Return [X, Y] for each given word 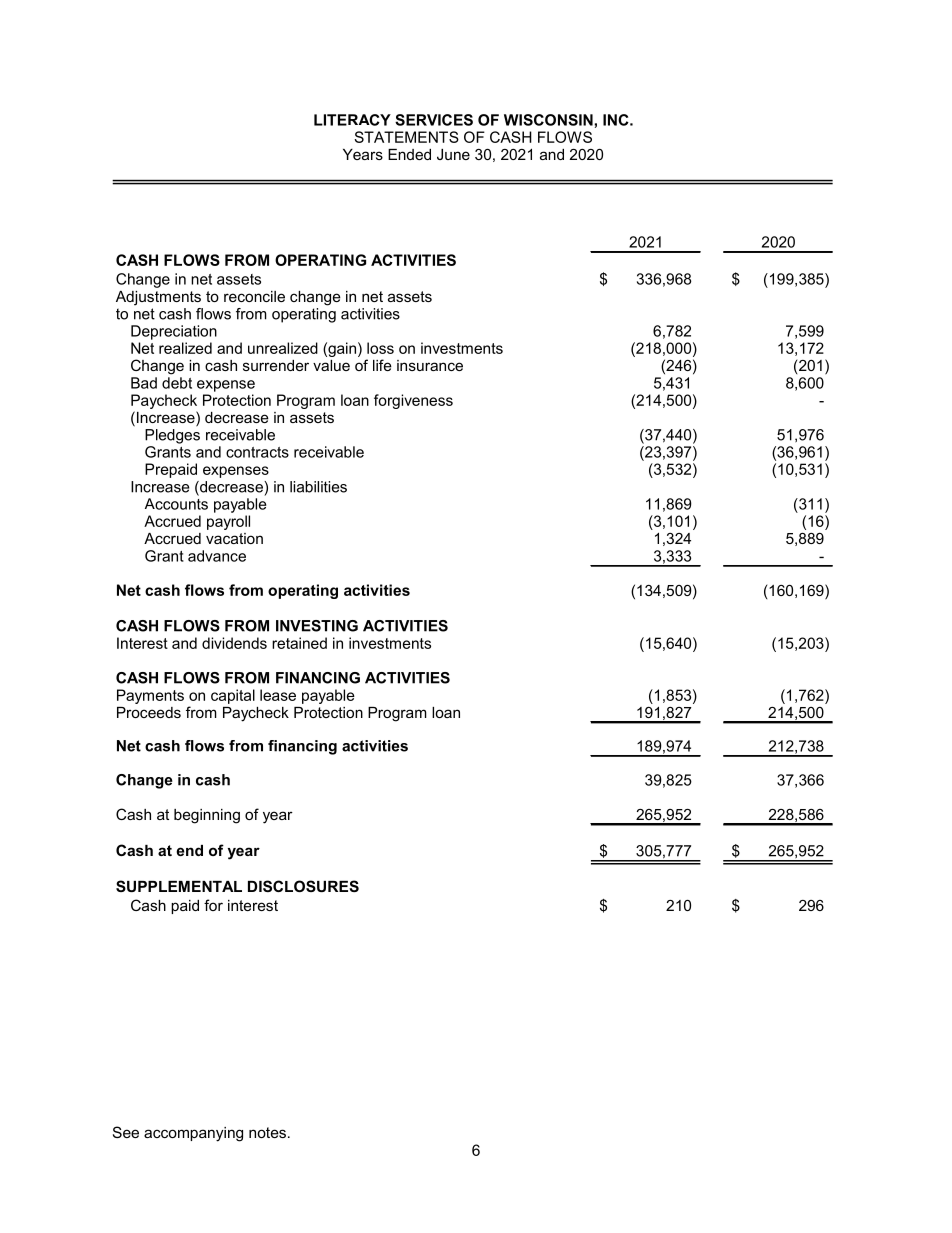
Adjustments [158, 298]
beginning [207, 816]
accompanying [193, 1134]
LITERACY [352, 120]
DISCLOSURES [303, 886]
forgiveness [413, 401]
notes [267, 1132]
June [453, 154]
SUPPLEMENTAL [179, 886]
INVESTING [317, 626]
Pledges [172, 436]
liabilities [318, 487]
